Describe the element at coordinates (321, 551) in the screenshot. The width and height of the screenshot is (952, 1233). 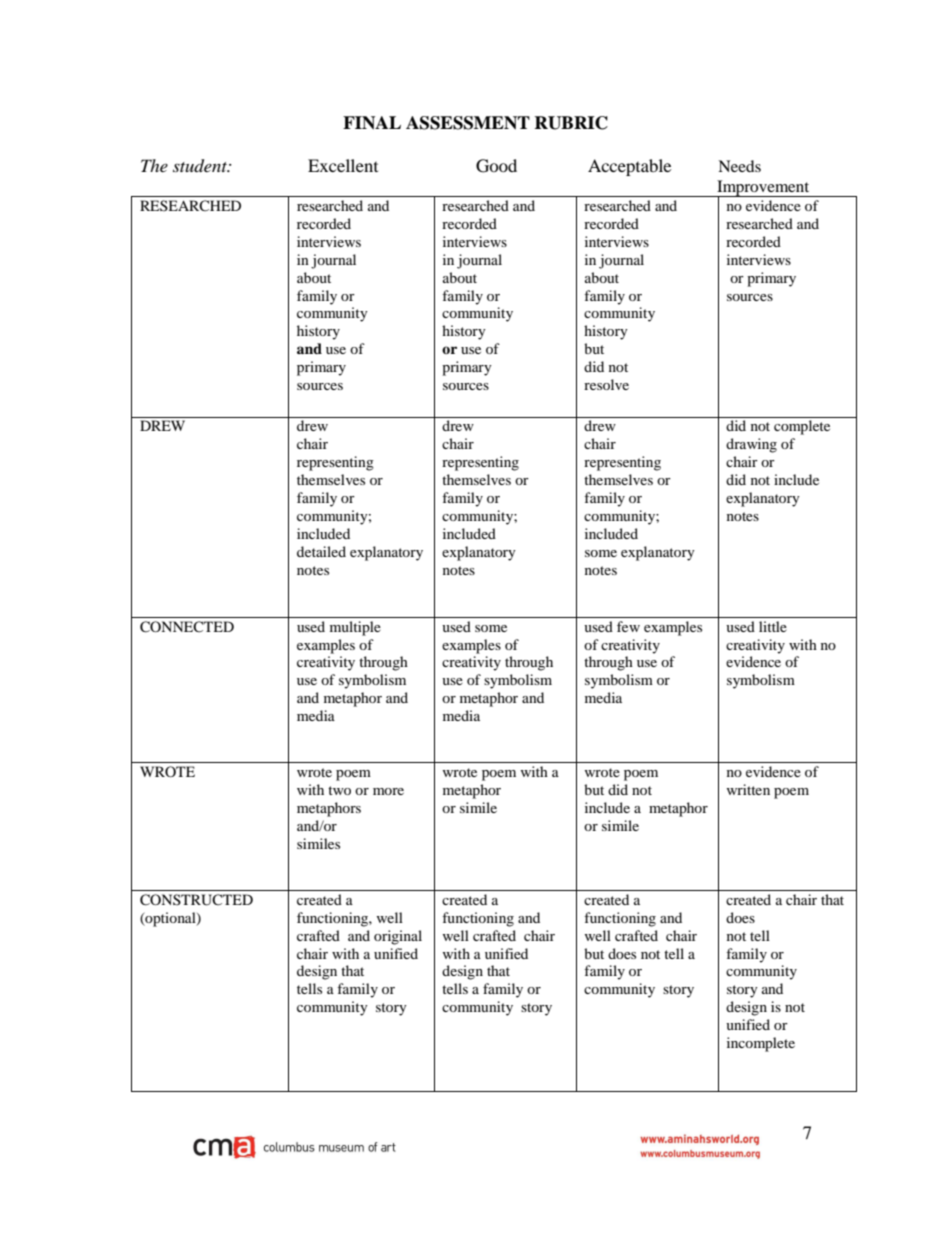
I see `detailed` at that location.
